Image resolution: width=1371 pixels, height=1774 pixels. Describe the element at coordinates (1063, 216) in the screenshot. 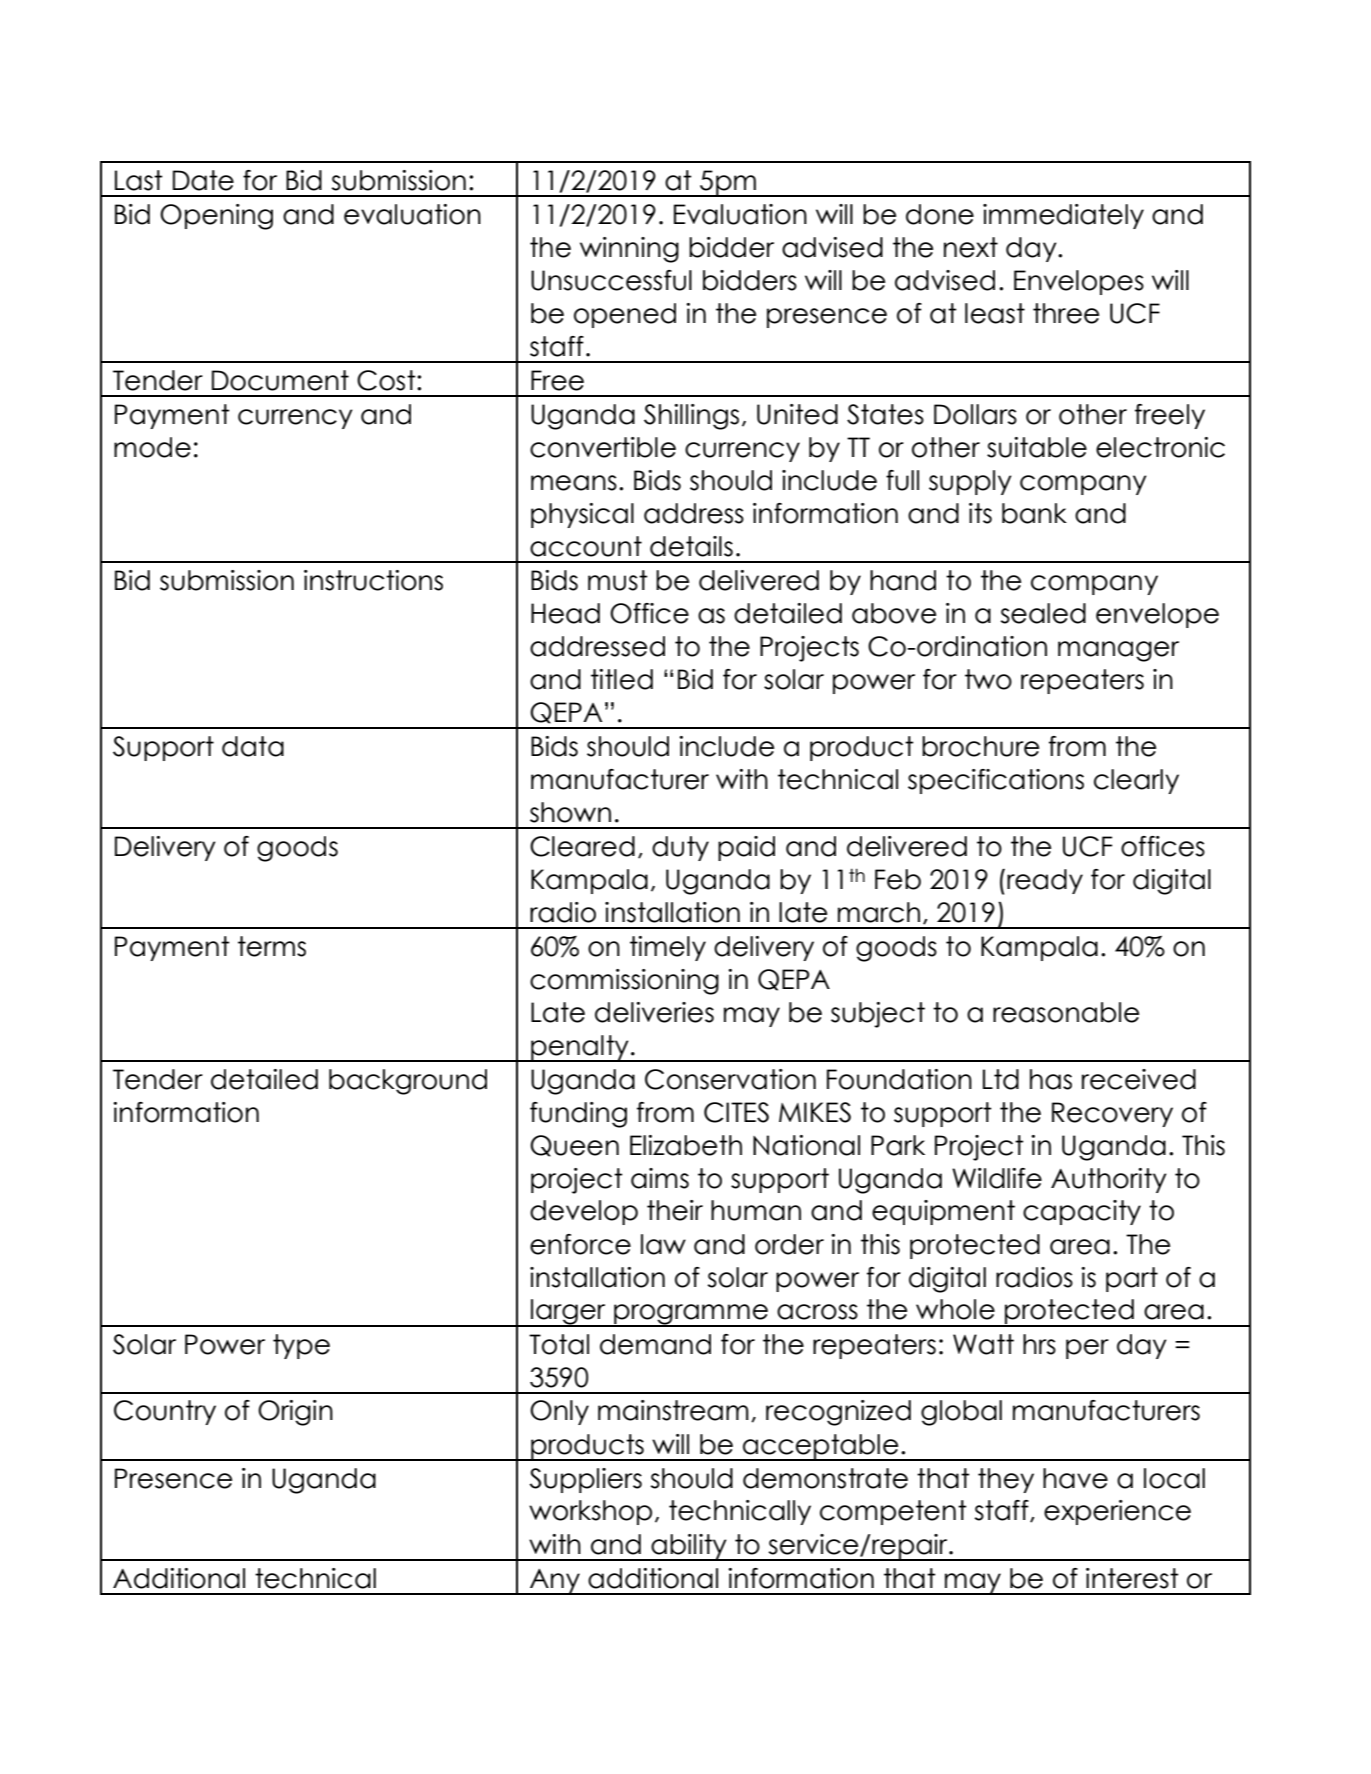

I see `immediately` at that location.
